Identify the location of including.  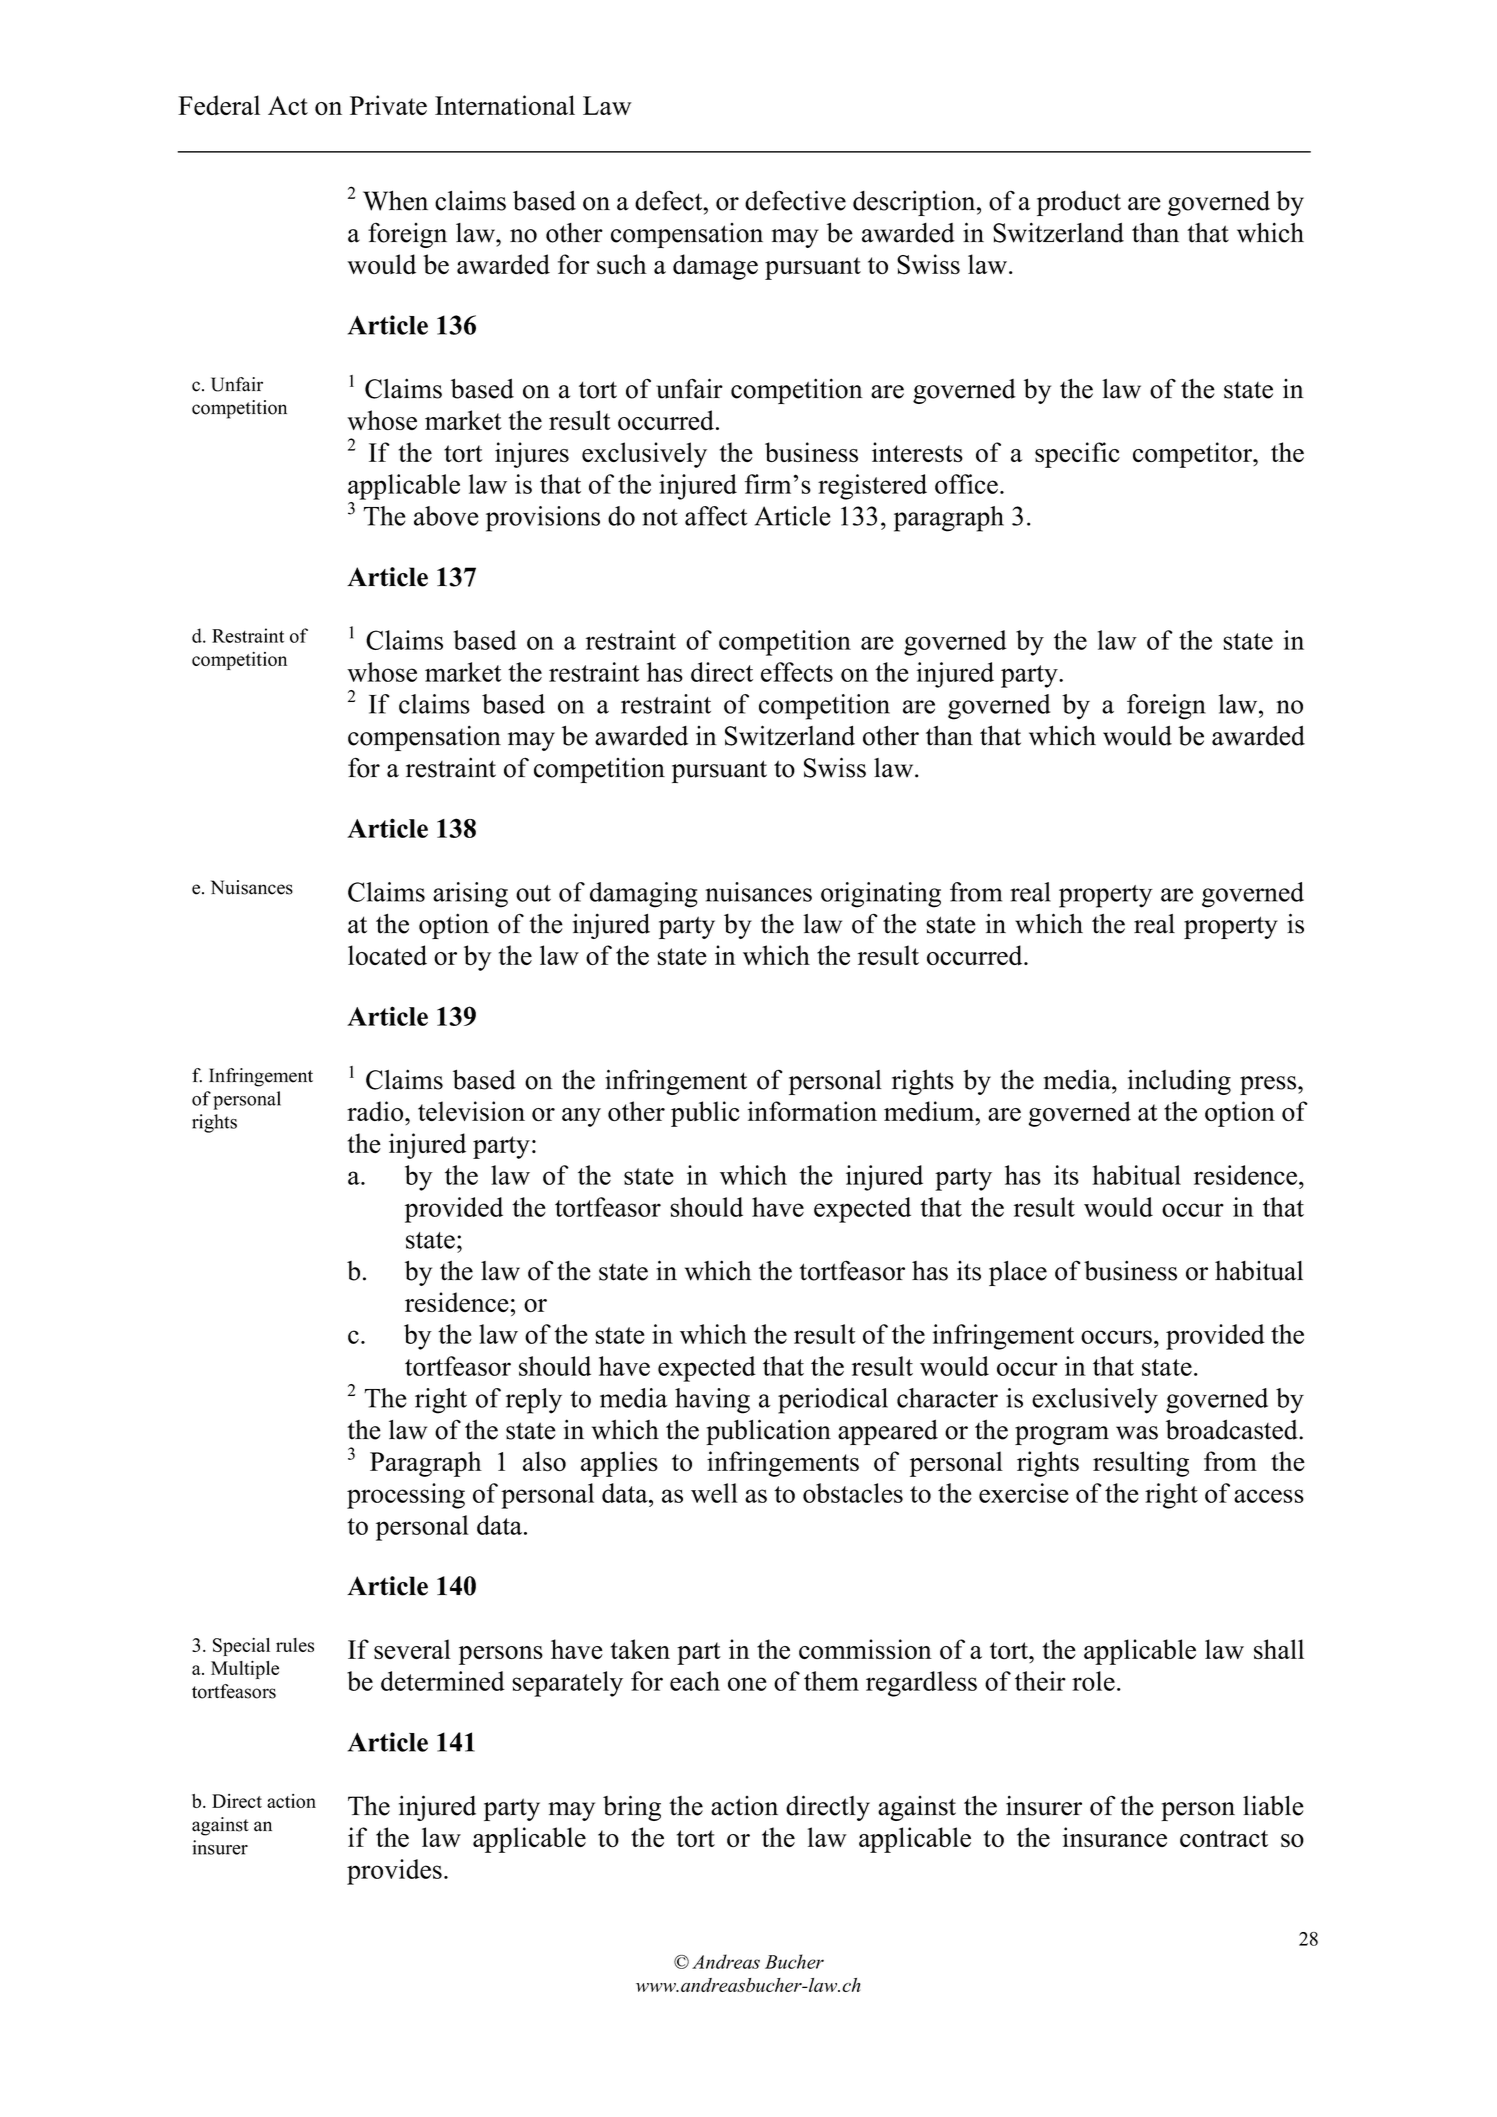
(1179, 1082).
